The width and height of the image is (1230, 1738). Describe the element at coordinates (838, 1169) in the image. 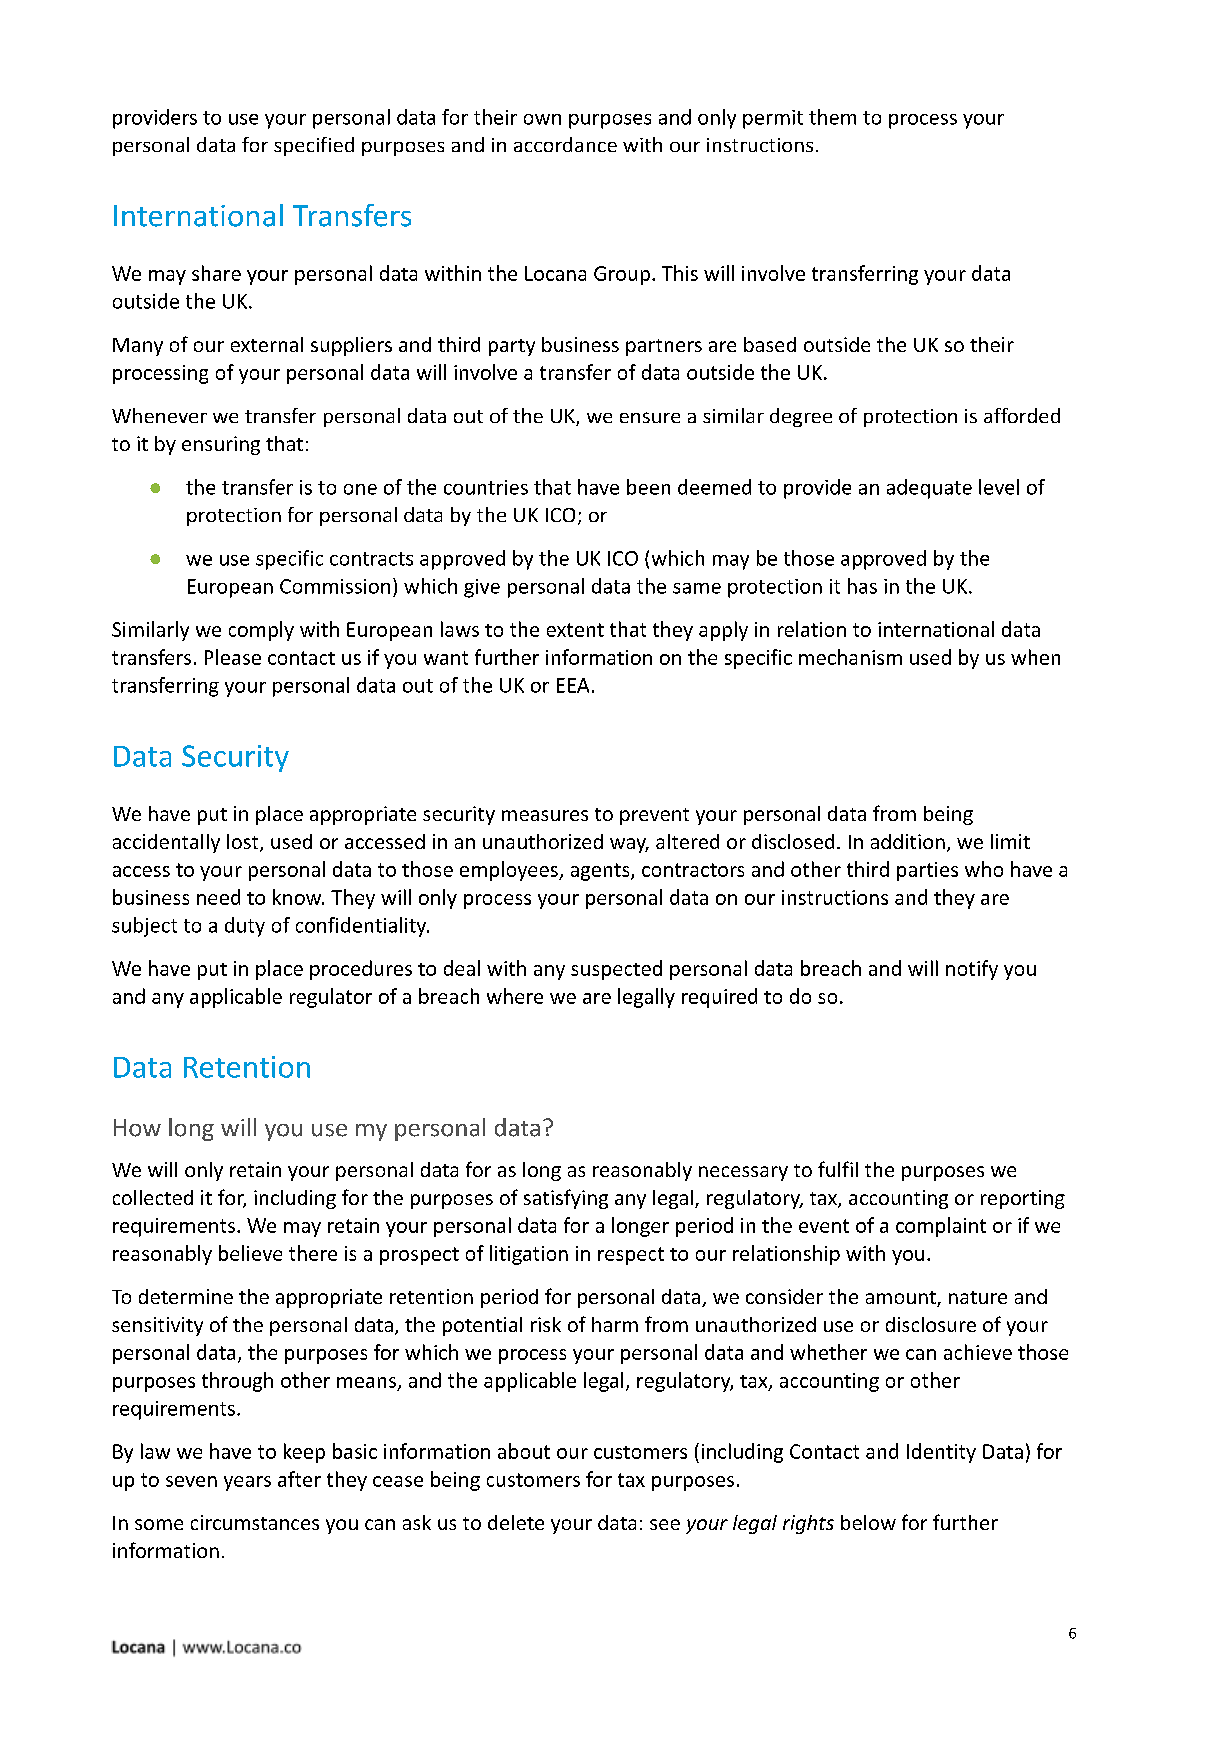

I see `fulfil` at that location.
